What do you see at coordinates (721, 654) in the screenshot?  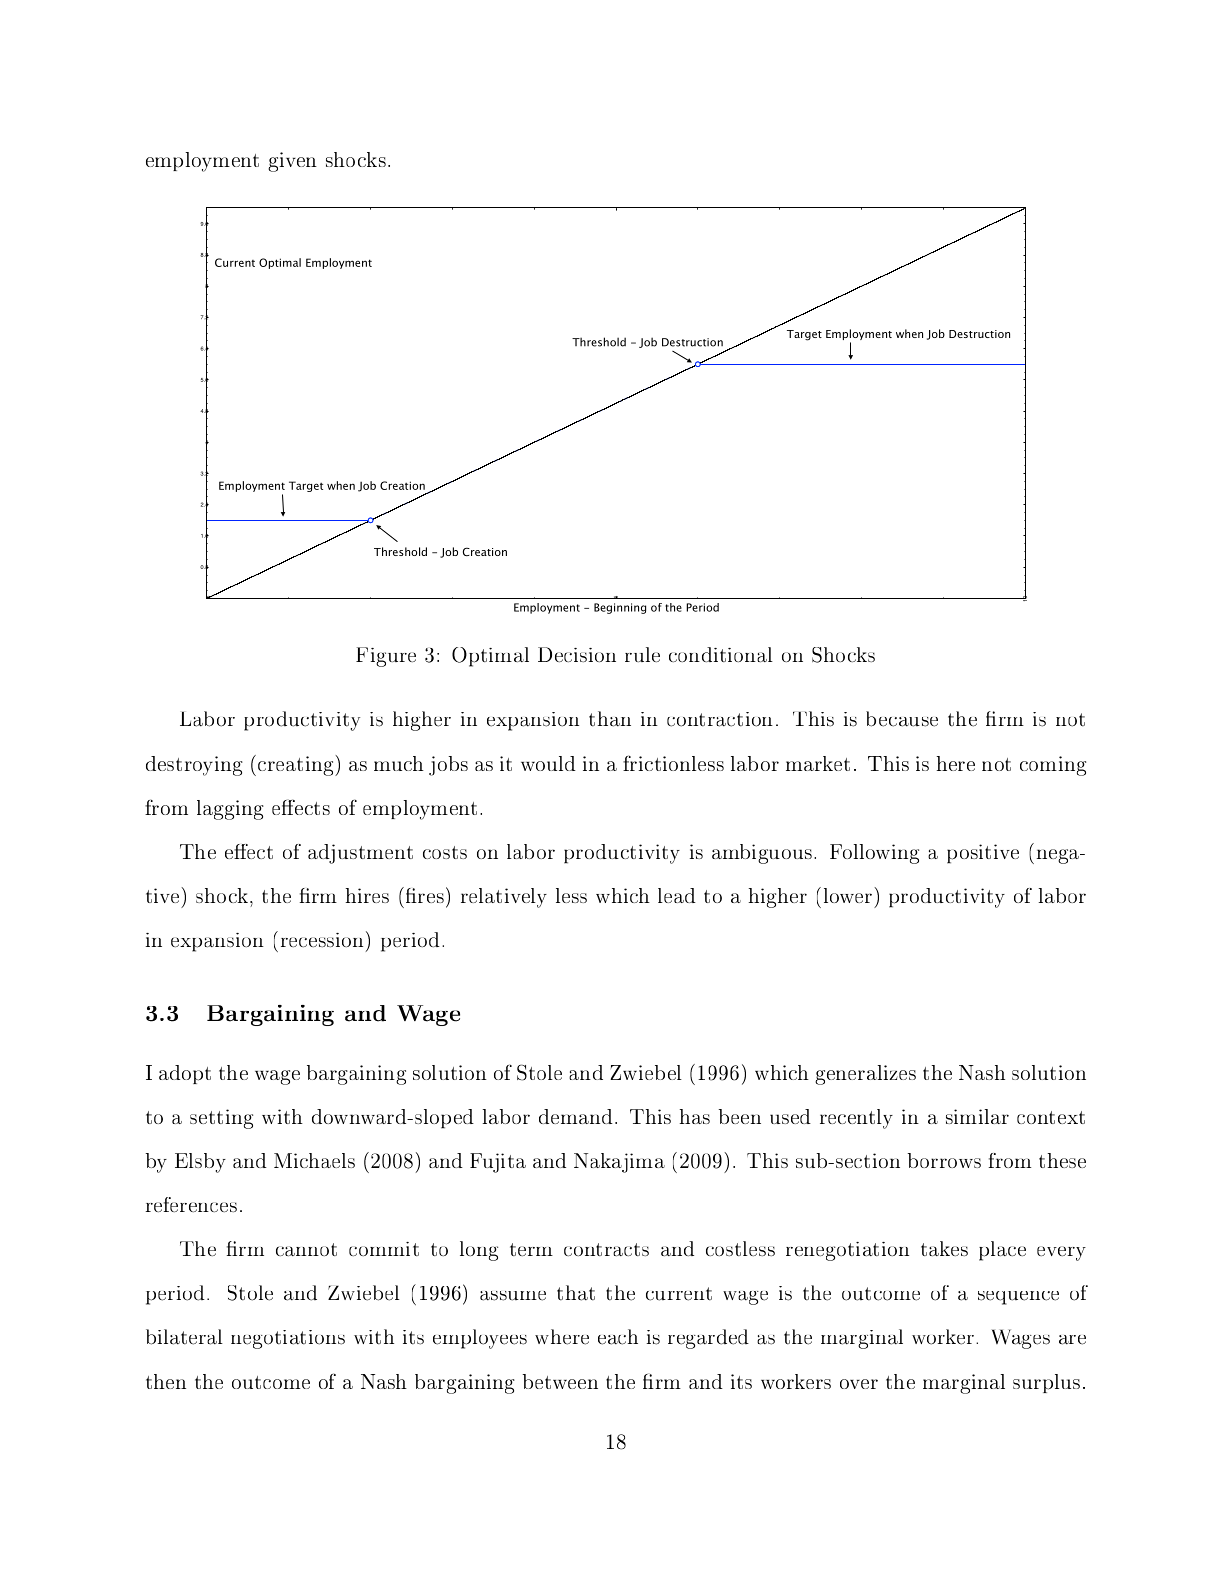 I see `conditional` at bounding box center [721, 654].
